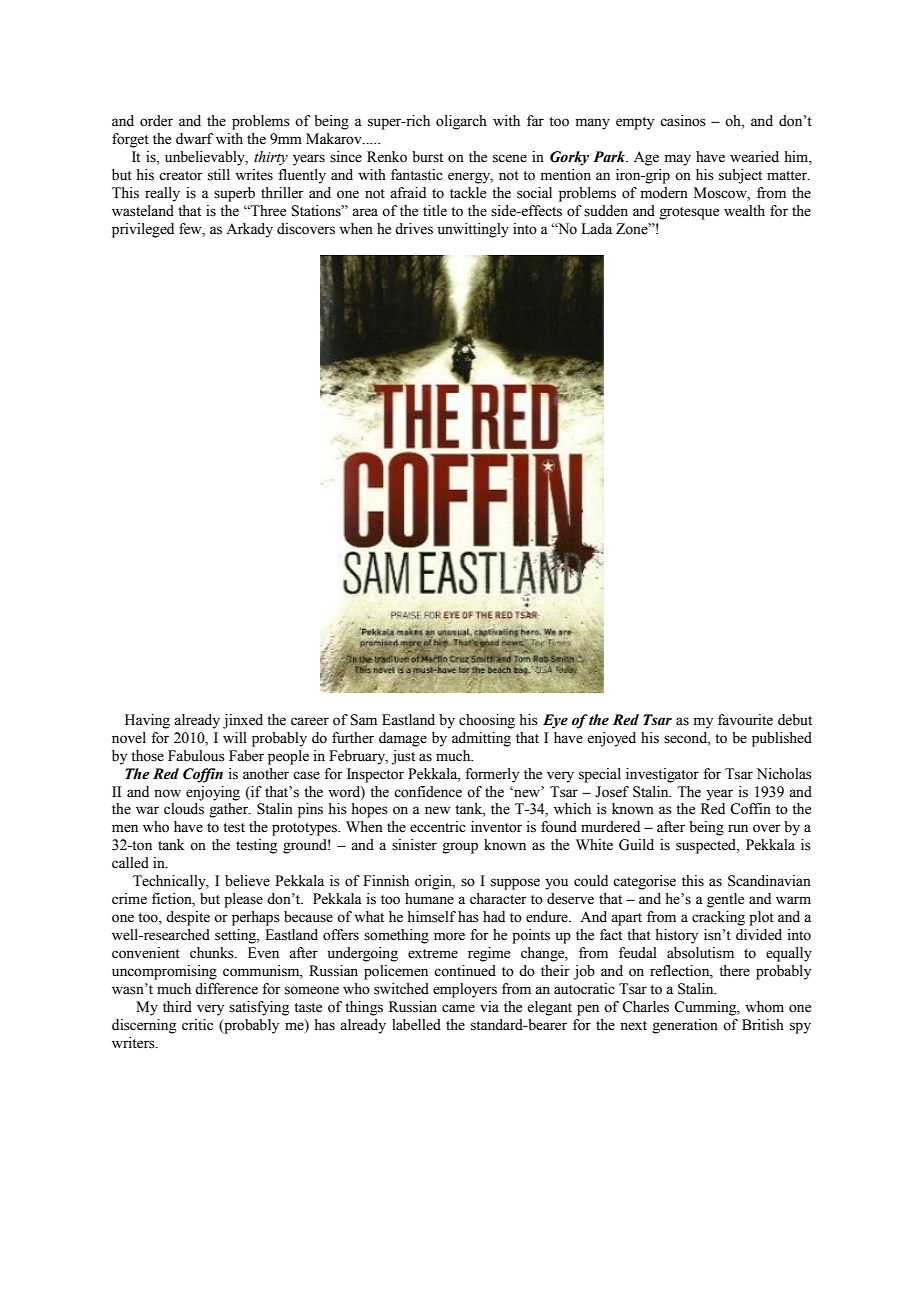  I want to click on enjoying, so click(213, 793).
